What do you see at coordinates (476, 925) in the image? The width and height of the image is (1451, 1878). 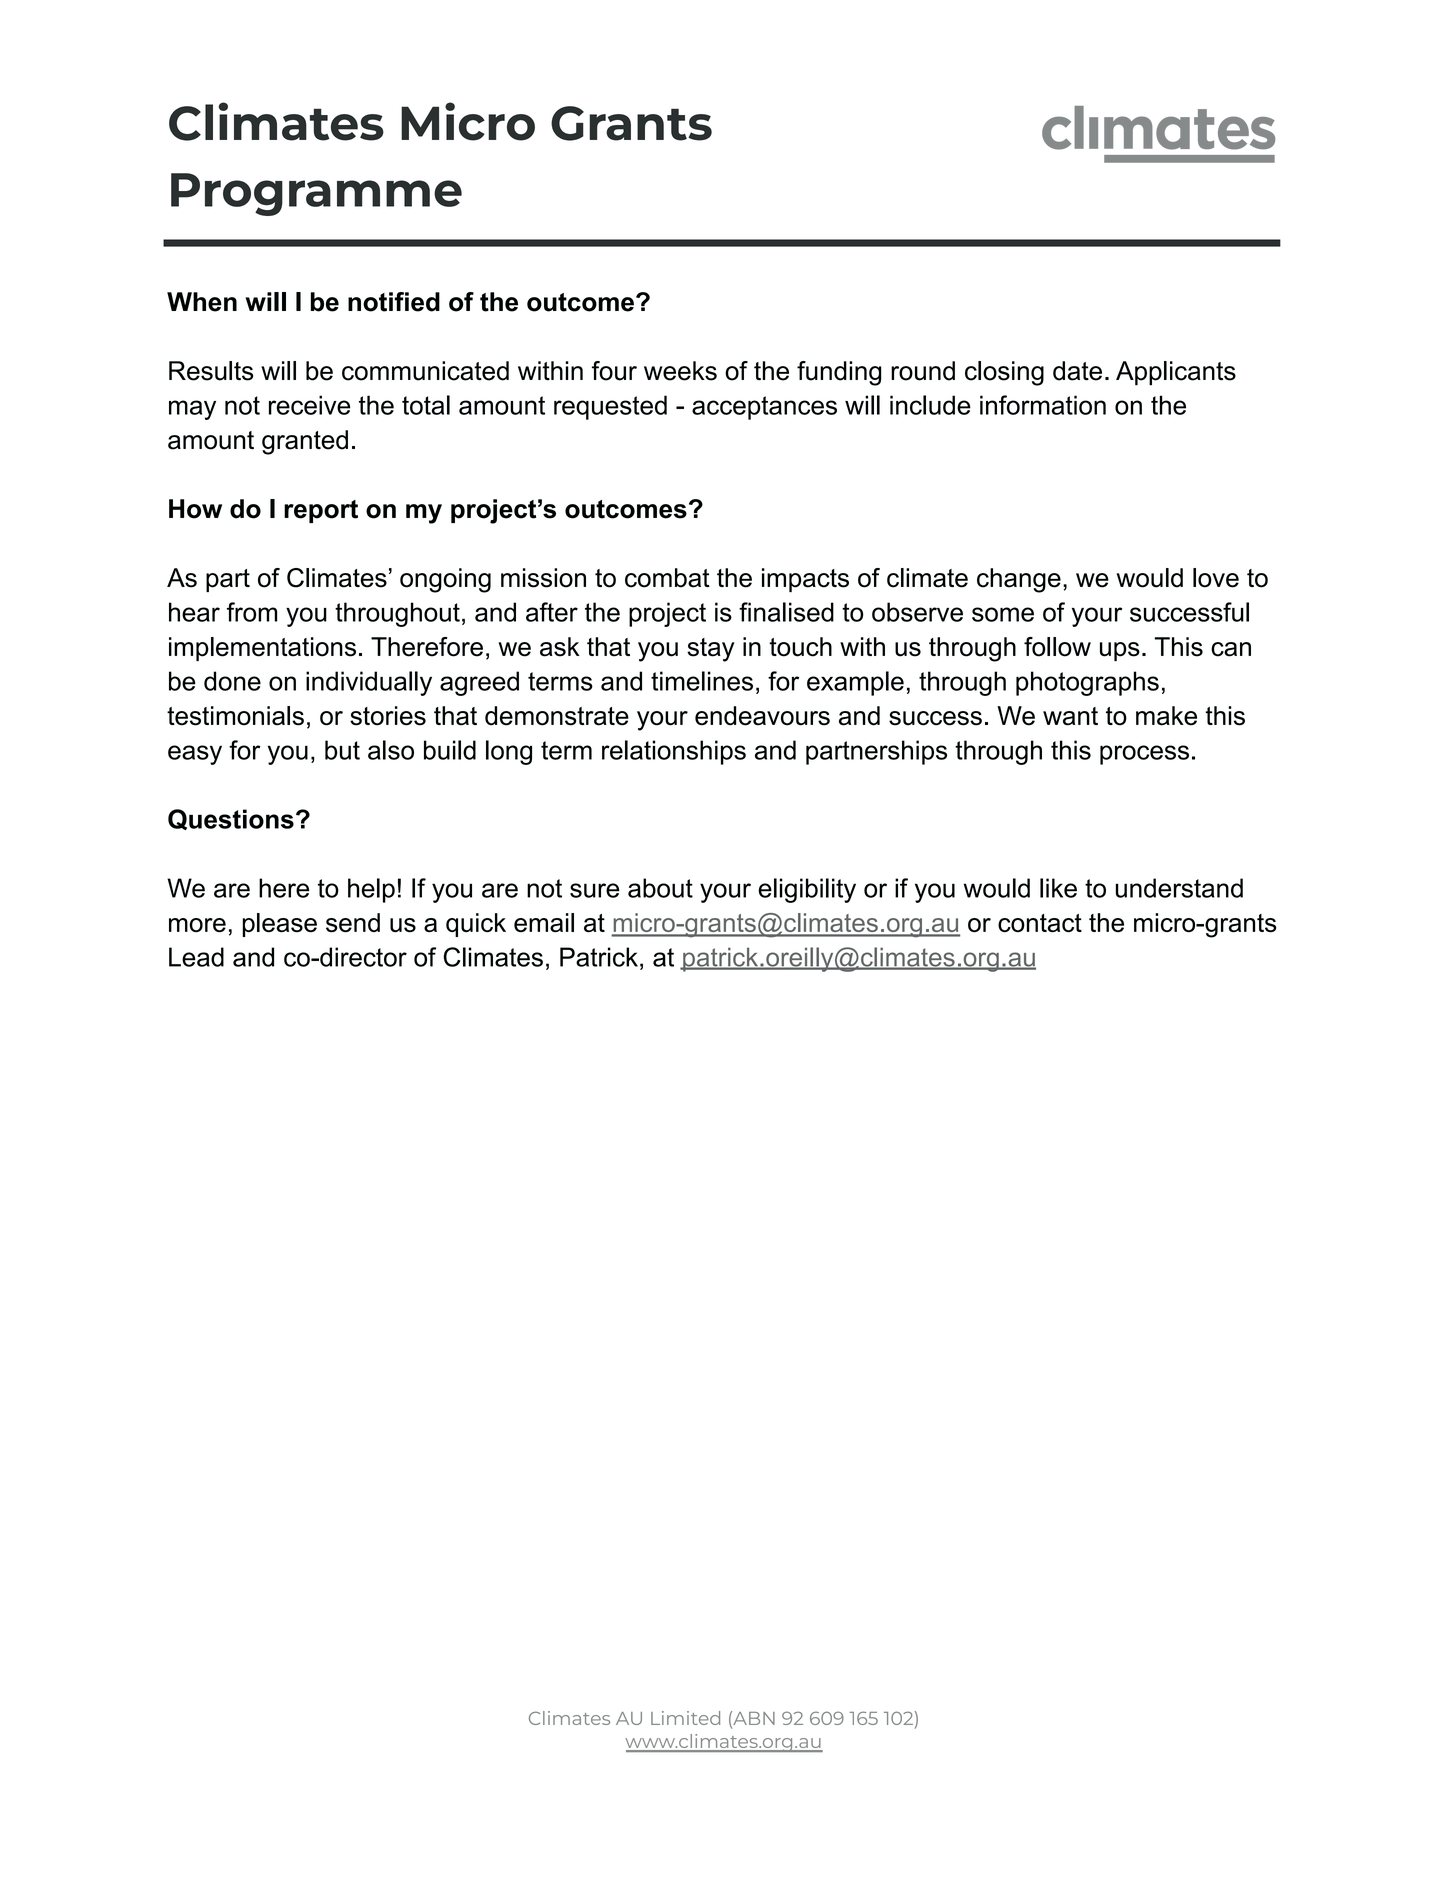 I see `quick` at bounding box center [476, 925].
